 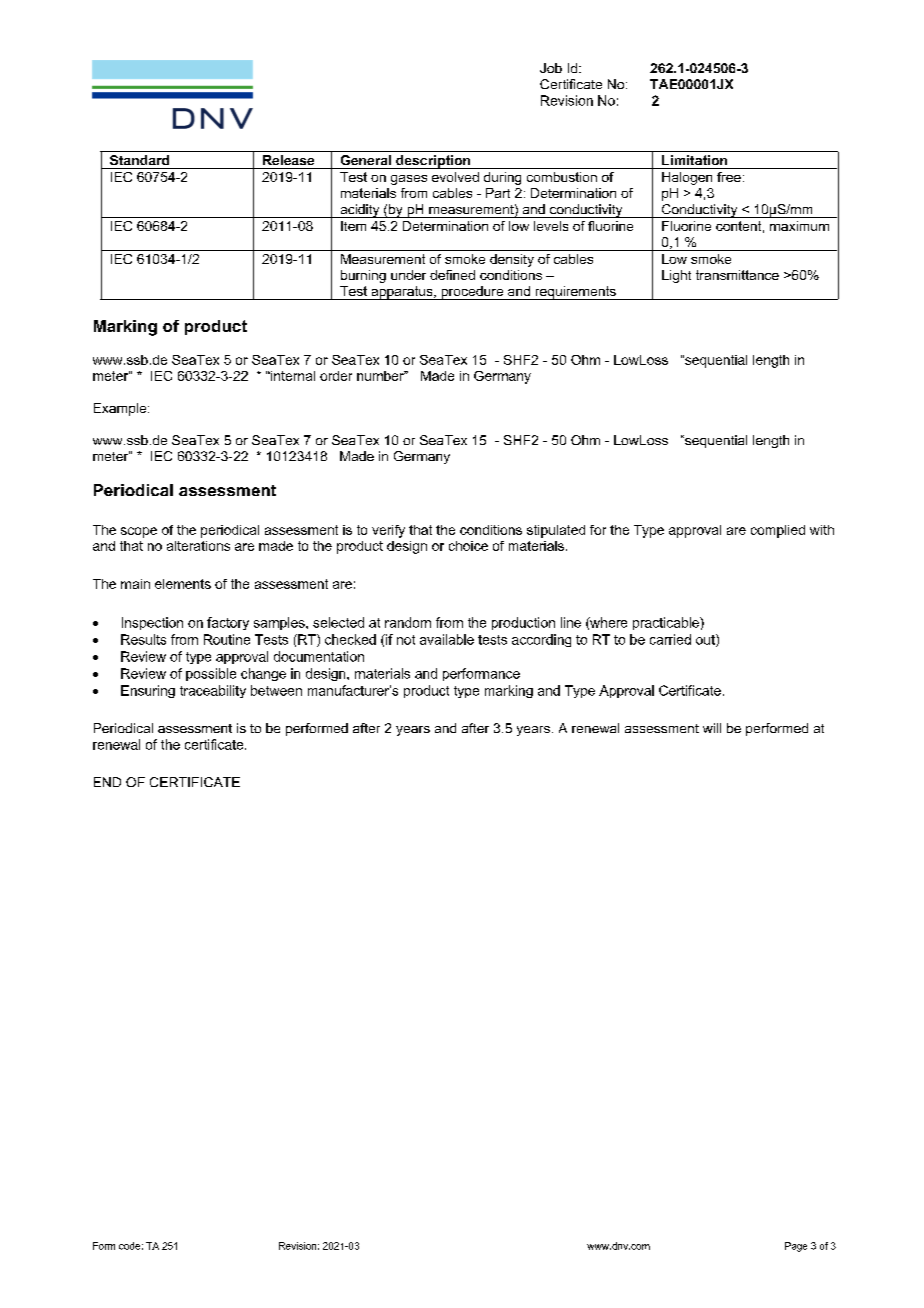 What do you see at coordinates (729, 177) in the image?
I see `free` at bounding box center [729, 177].
